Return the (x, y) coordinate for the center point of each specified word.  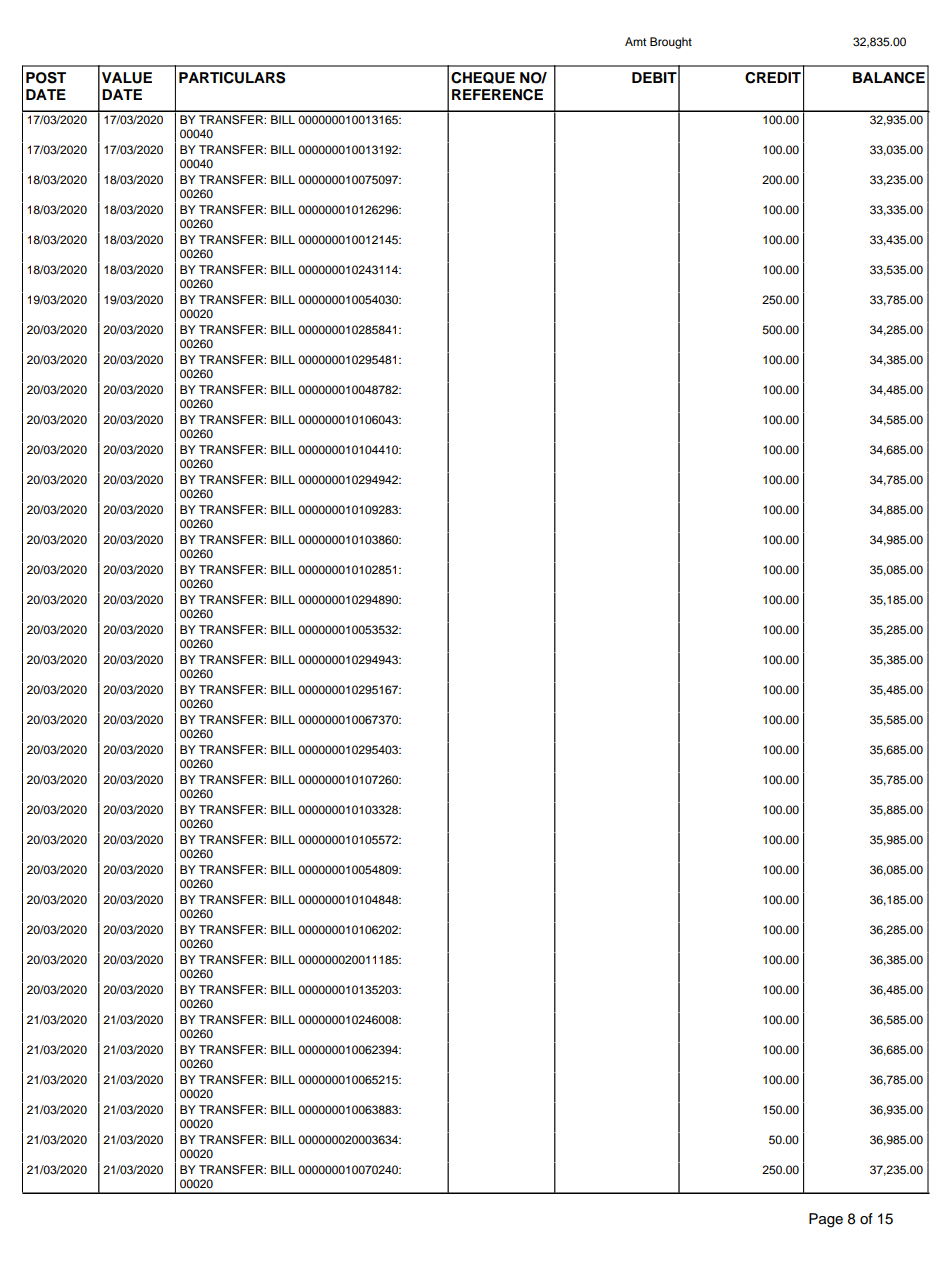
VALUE (127, 78)
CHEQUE (483, 78)
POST (46, 78)
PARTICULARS (232, 78)
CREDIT (773, 78)
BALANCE (889, 78)
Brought (671, 43)
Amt (635, 41)
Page (826, 1220)
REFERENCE (497, 95)
